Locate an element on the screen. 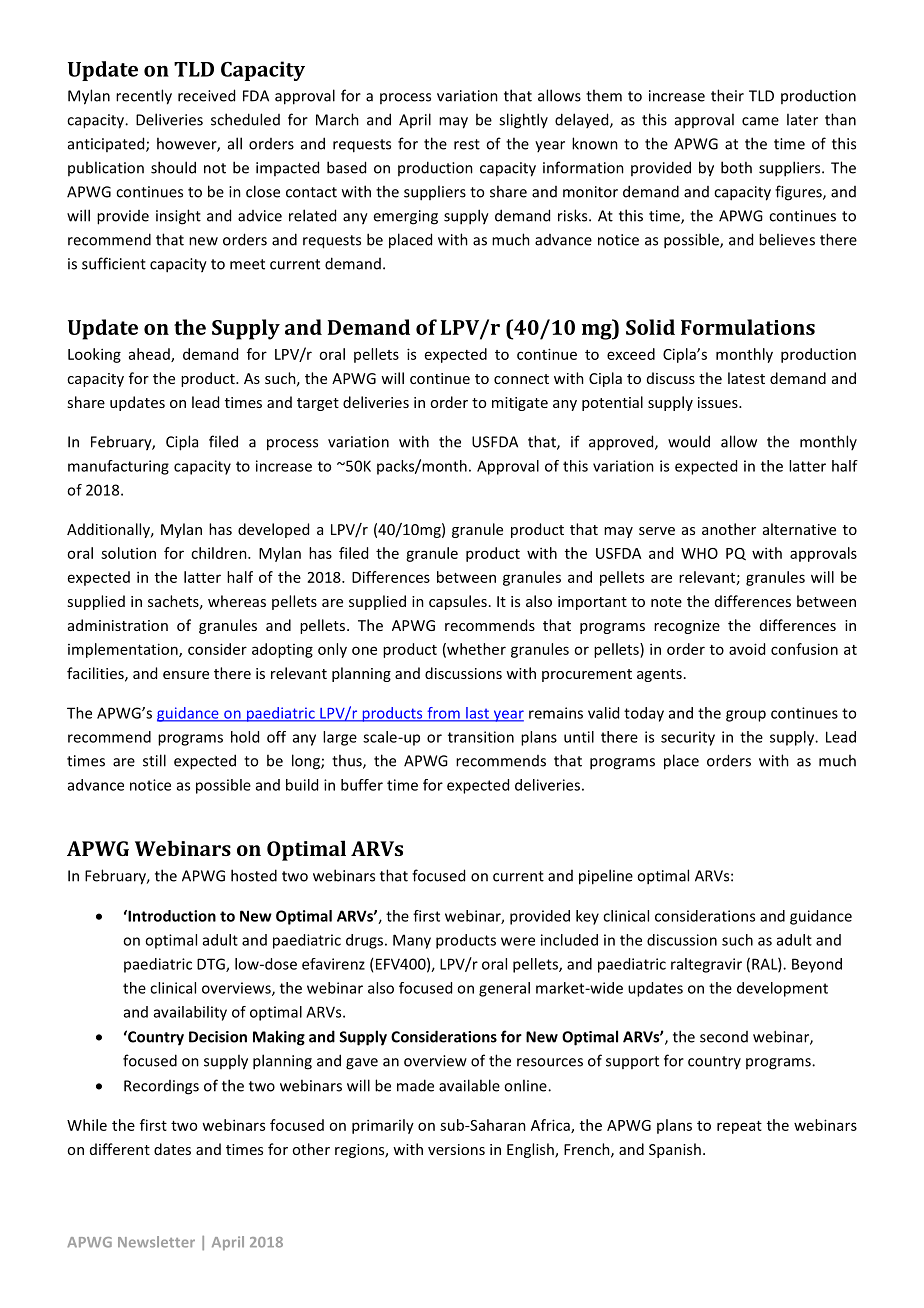 The image size is (924, 1308). group is located at coordinates (746, 716).
